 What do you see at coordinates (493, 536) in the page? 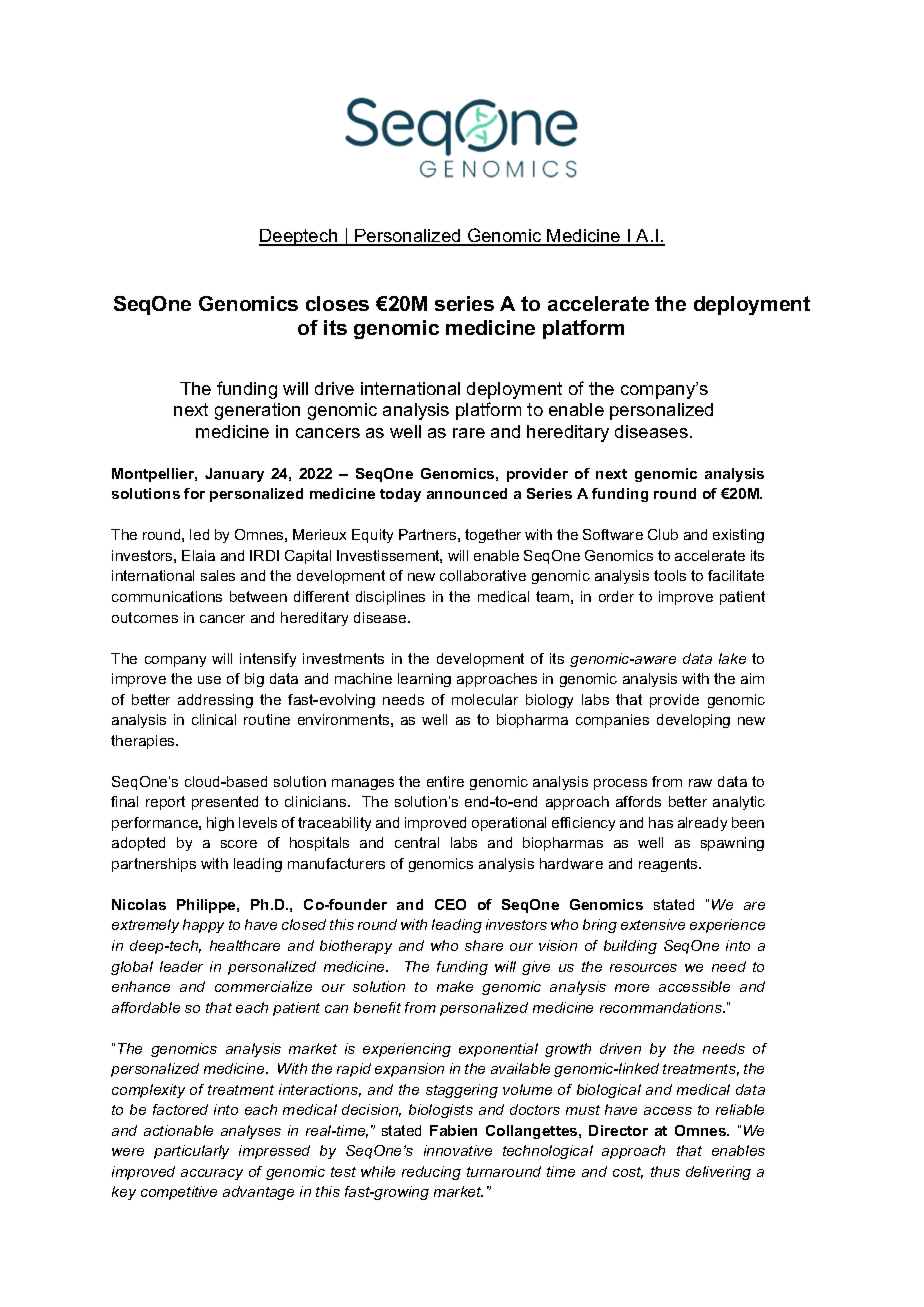
I see `together` at bounding box center [493, 536].
